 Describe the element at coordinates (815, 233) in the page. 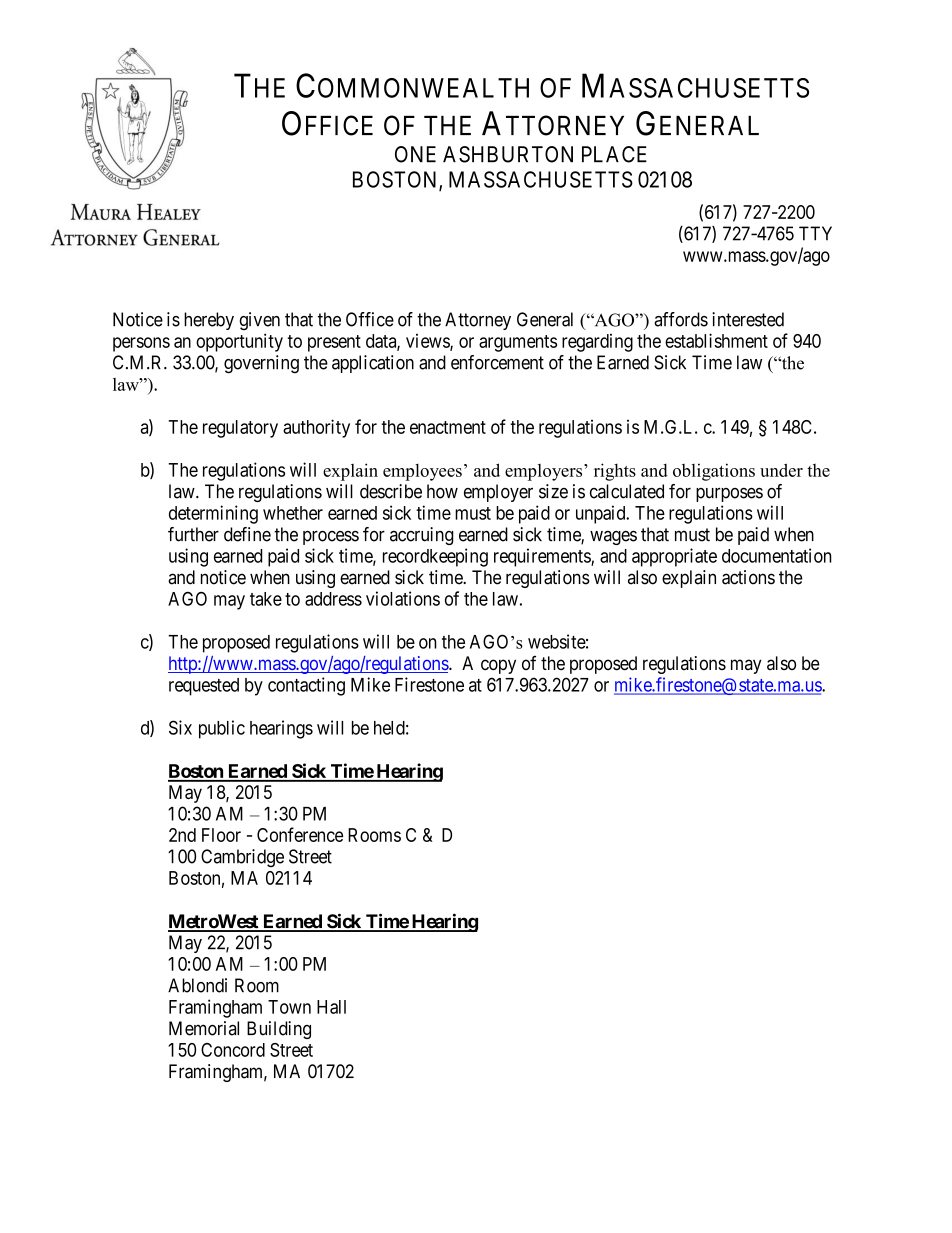

I see `TTY` at that location.
